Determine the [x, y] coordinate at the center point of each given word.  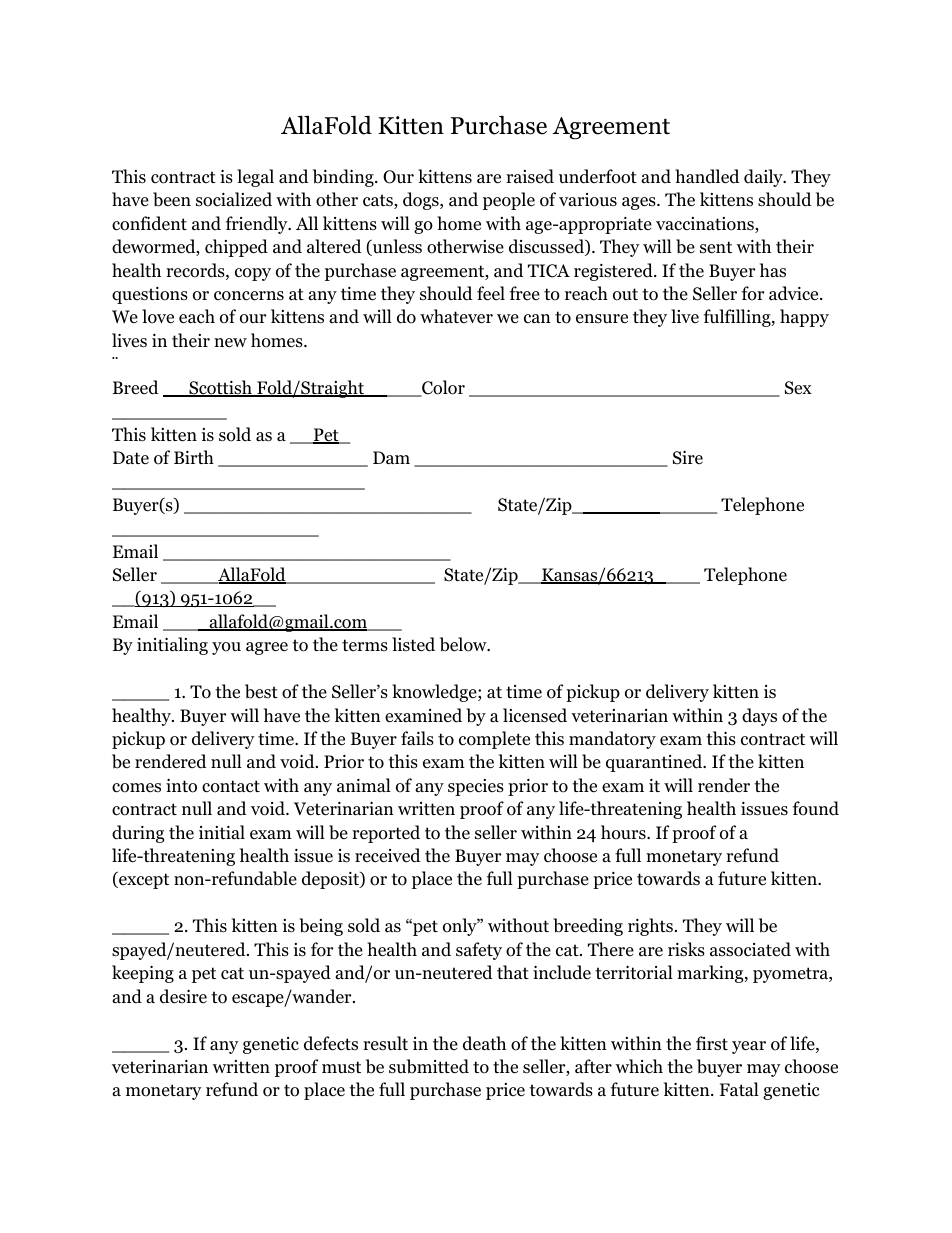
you [226, 648]
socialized [234, 199]
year [749, 1047]
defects [331, 1043]
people [509, 201]
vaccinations [706, 225]
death [484, 1043]
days [759, 717]
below [464, 644]
